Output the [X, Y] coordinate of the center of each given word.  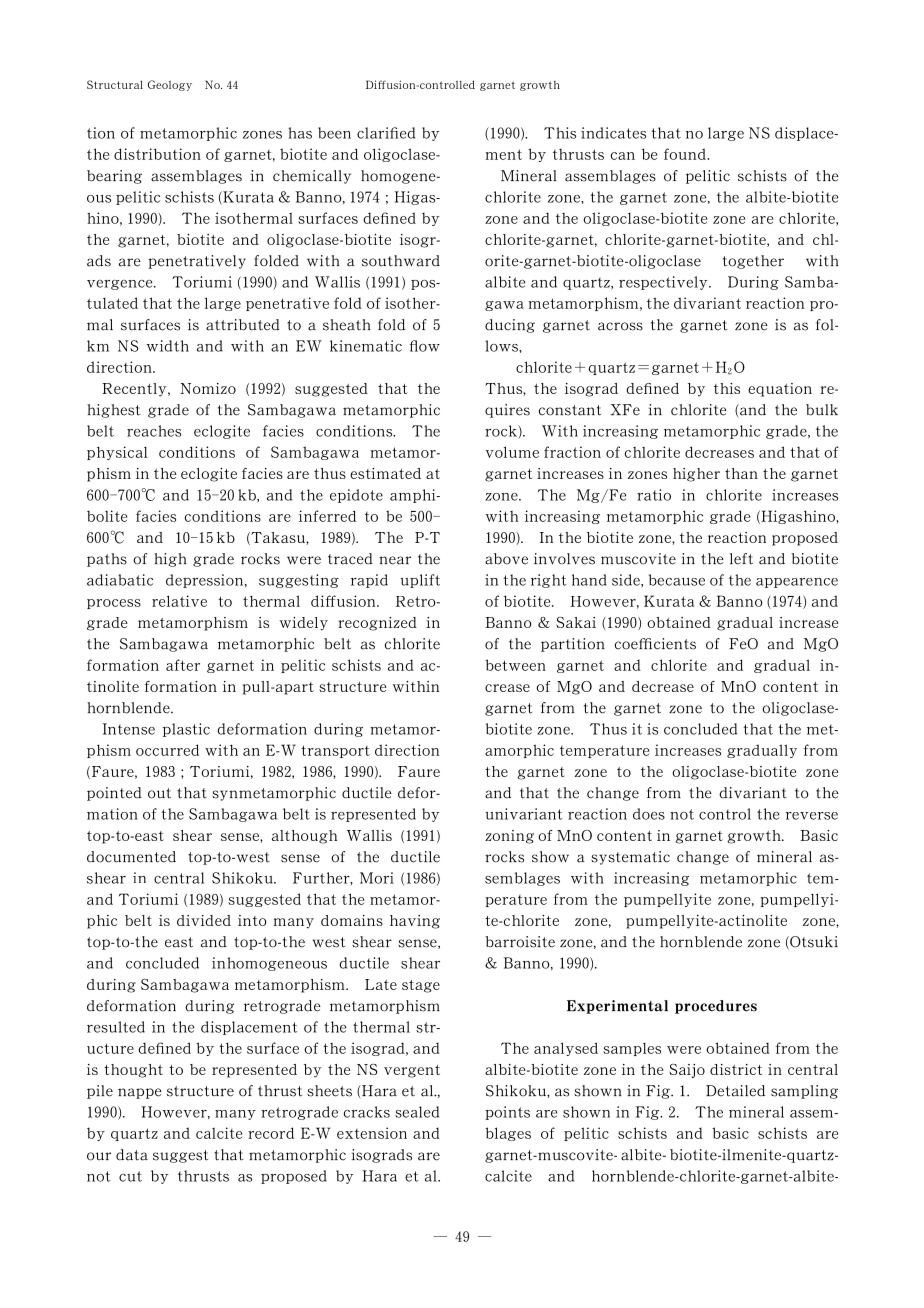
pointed [114, 794]
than [741, 473]
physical [117, 453]
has [300, 133]
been [334, 133]
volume [512, 452]
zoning [509, 837]
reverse [812, 816]
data [132, 1155]
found [686, 154]
